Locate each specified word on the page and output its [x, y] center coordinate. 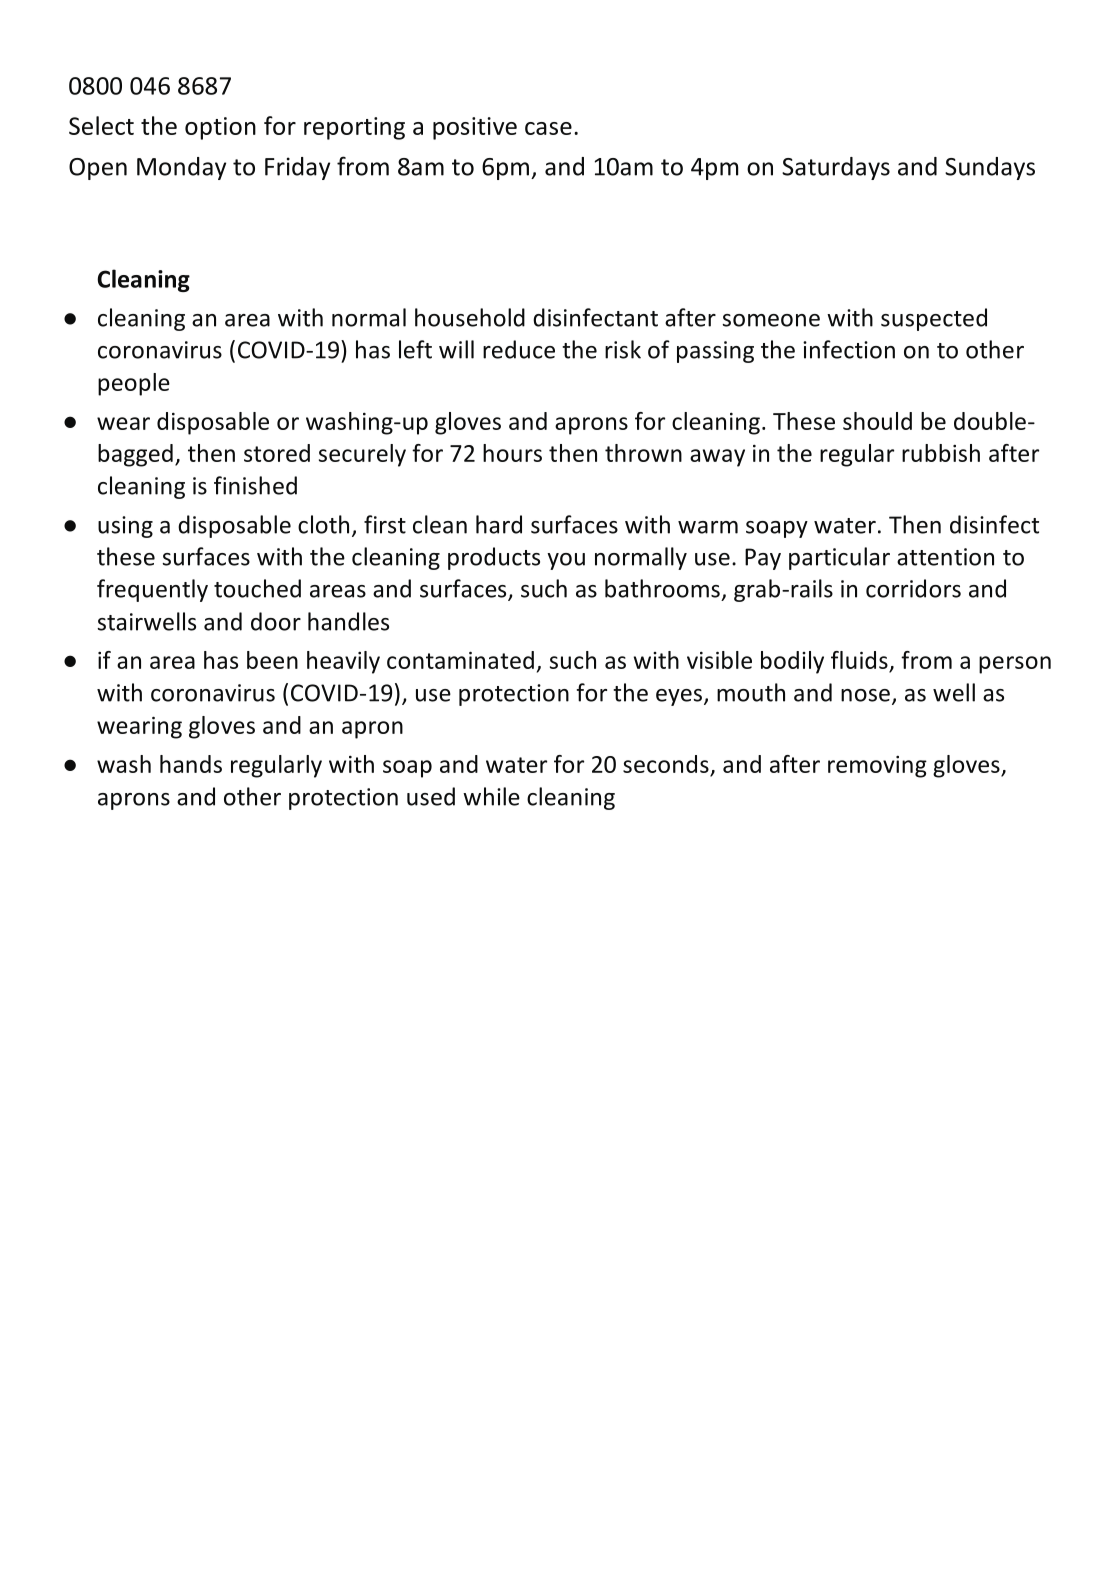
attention [945, 557]
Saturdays [836, 168]
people [134, 384]
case [548, 128]
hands [191, 764]
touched [257, 588]
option [220, 128]
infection [849, 349]
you [566, 561]
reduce [519, 349]
